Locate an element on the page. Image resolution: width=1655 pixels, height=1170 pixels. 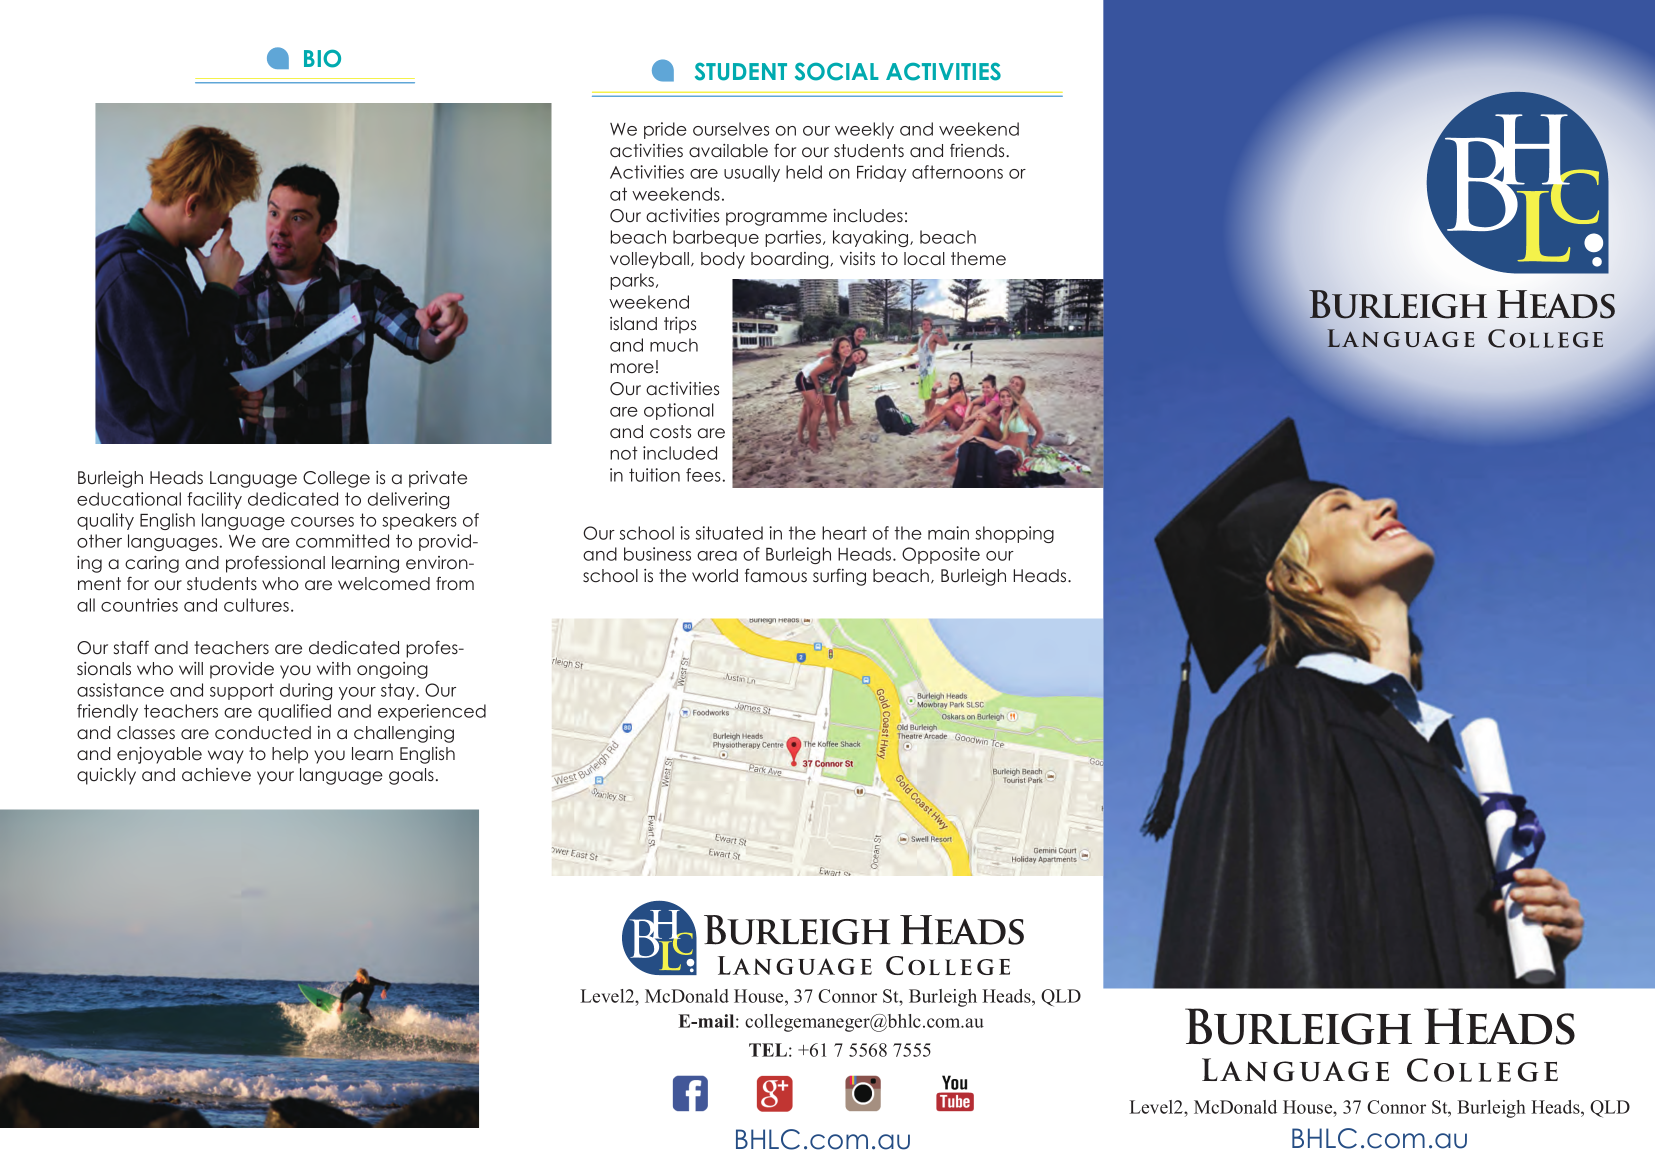
facility is located at coordinates (214, 500).
